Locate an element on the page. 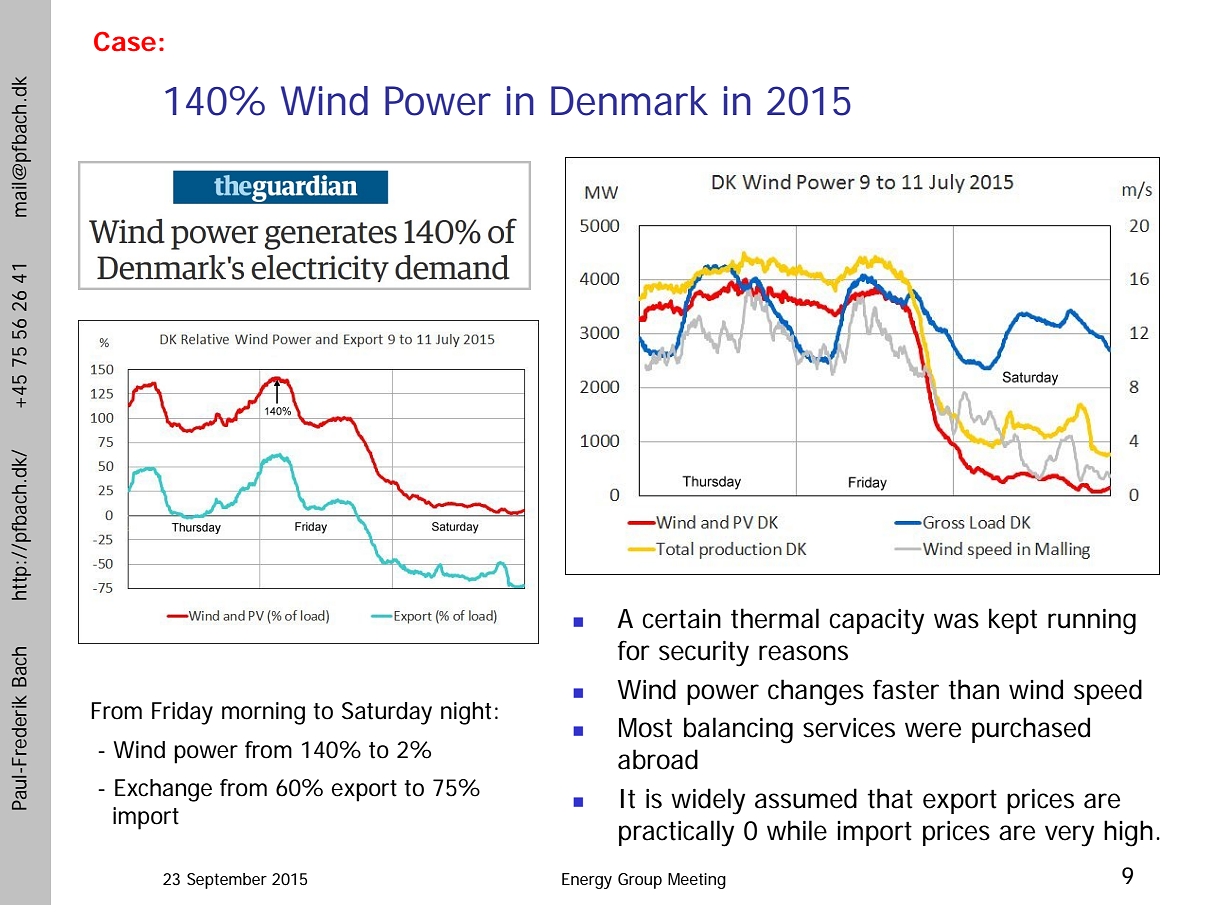 Image resolution: width=1207 pixels, height=905 pixels. capacity is located at coordinates (876, 622).
